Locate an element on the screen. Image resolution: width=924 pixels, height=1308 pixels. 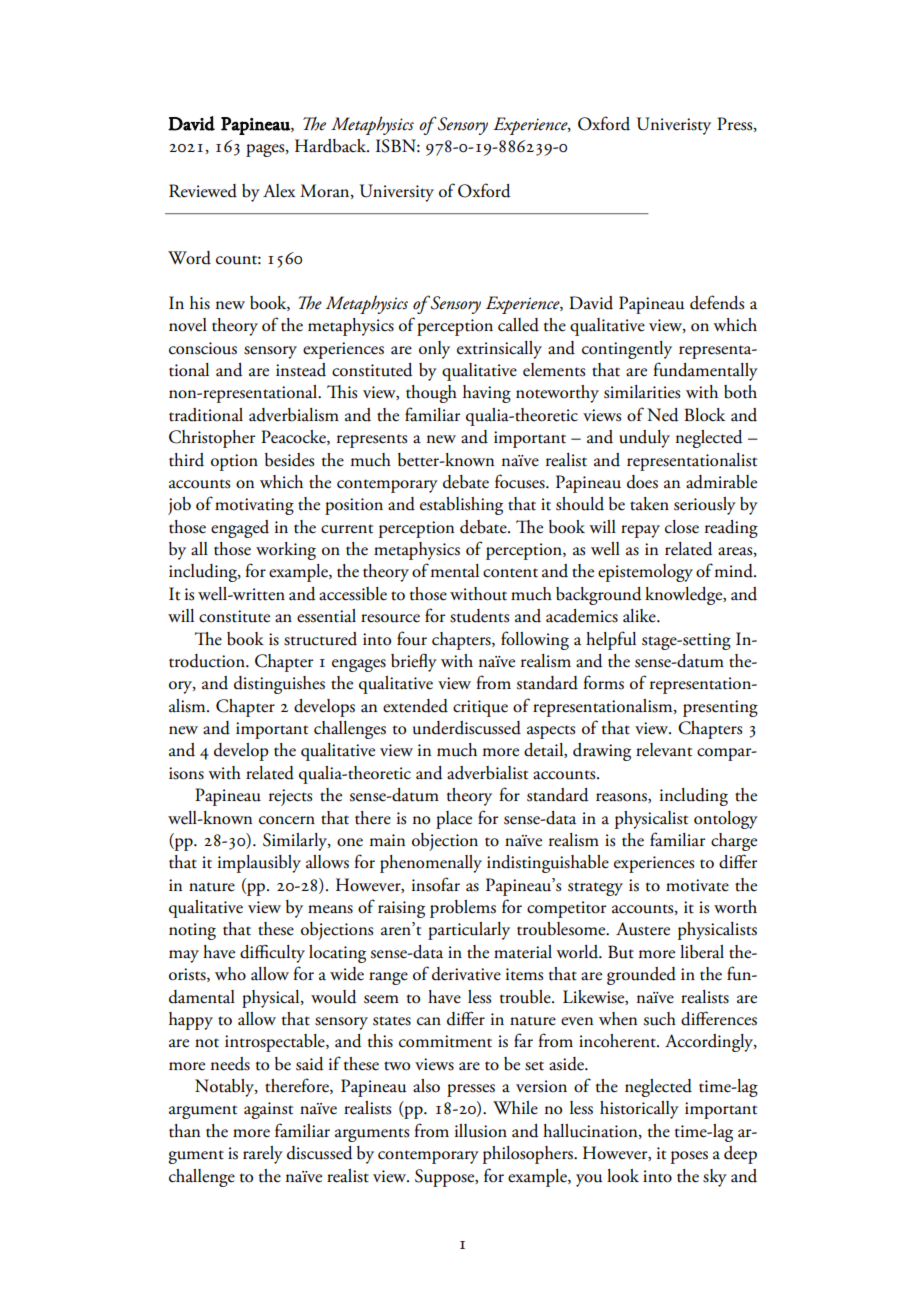
University is located at coordinates (397, 193).
